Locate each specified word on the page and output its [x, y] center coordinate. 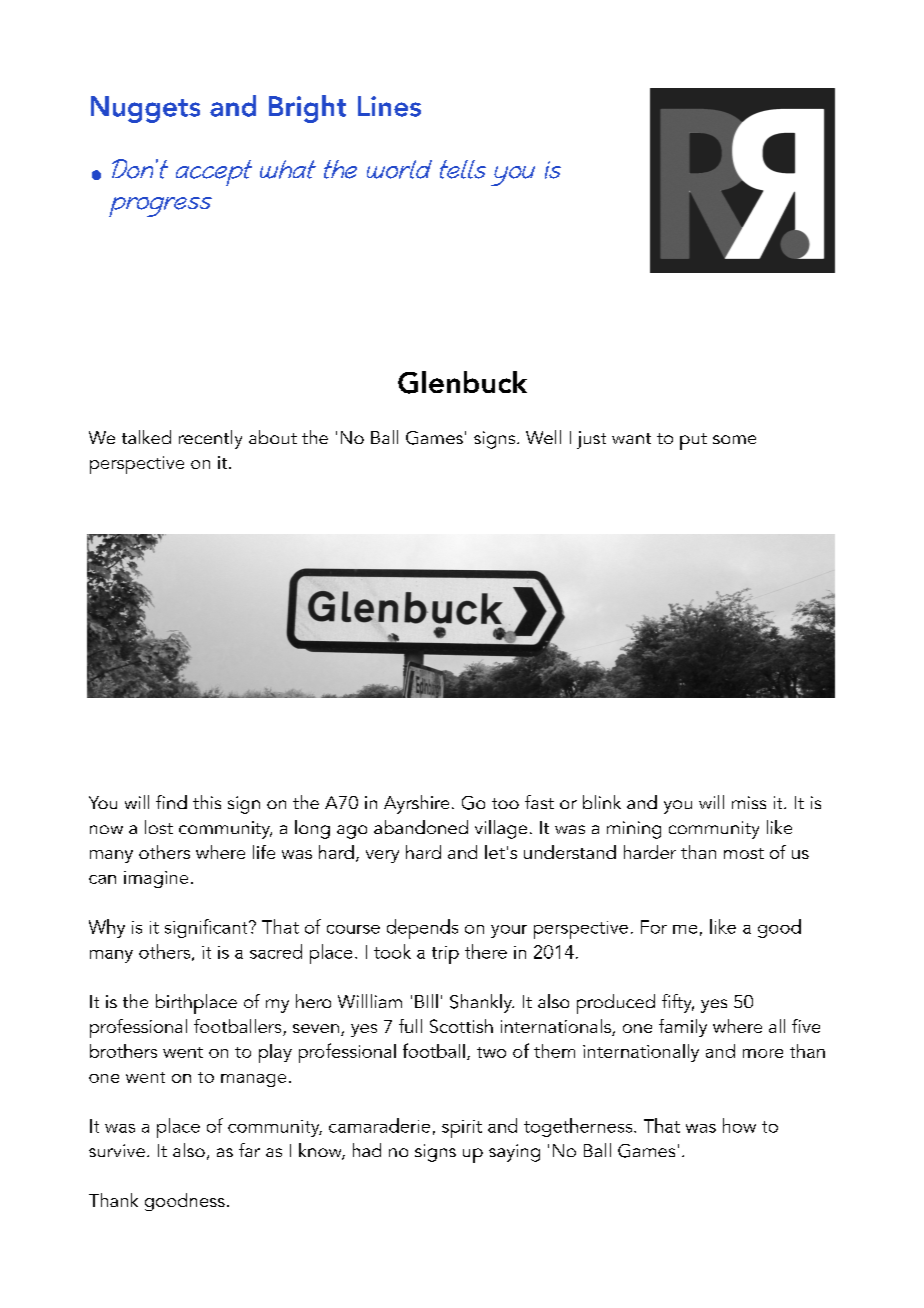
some [734, 439]
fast [539, 802]
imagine [156, 879]
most [744, 853]
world [399, 169]
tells [463, 169]
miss [749, 802]
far [249, 1150]
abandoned [421, 827]
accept [214, 173]
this [207, 802]
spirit [462, 1129]
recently [210, 439]
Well [543, 437]
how [739, 1125]
